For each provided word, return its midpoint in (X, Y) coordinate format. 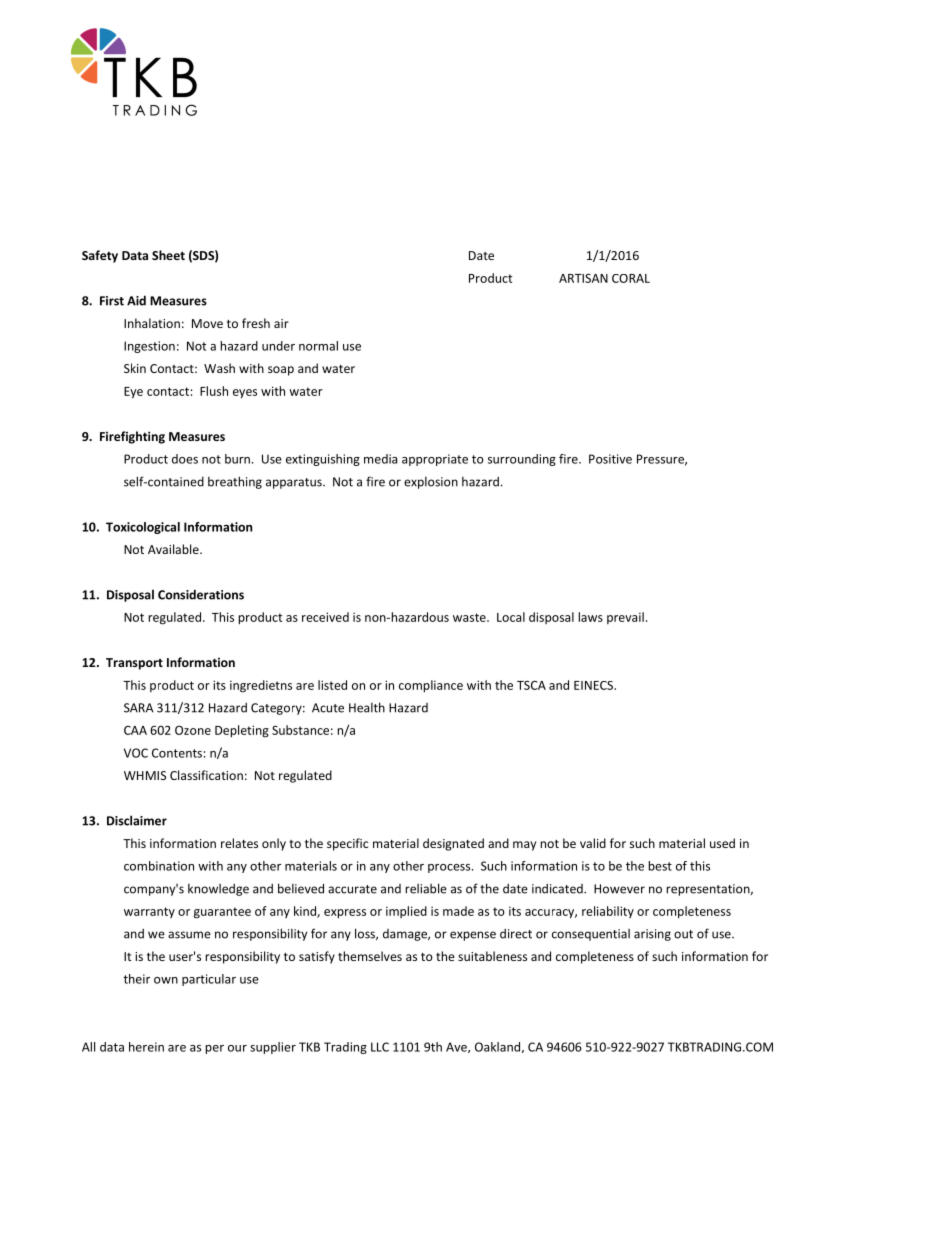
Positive (610, 459)
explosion (431, 483)
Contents (177, 753)
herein (146, 1047)
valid (593, 843)
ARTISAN (583, 278)
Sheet (168, 255)
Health (367, 707)
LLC (380, 1047)
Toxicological (143, 528)
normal (318, 346)
